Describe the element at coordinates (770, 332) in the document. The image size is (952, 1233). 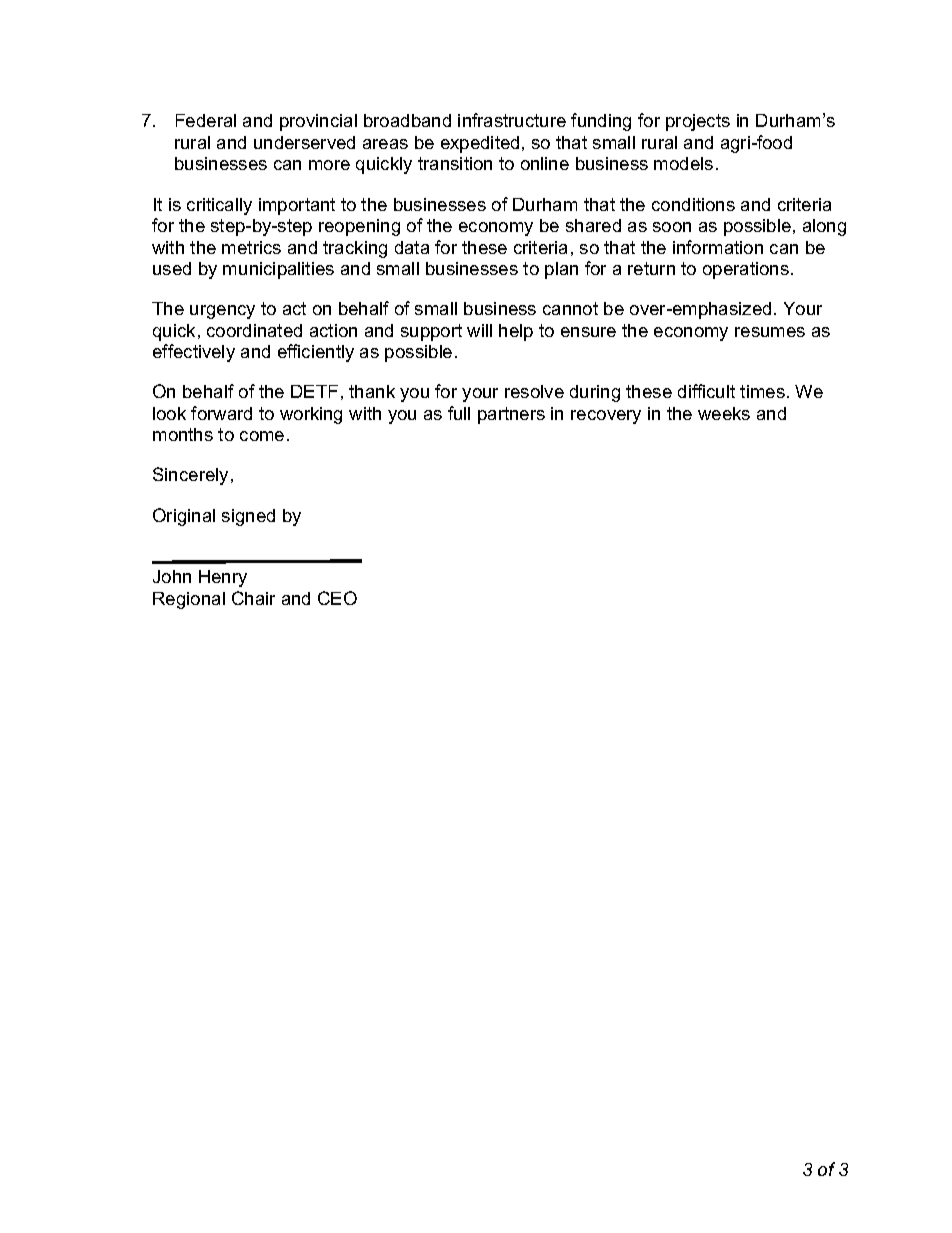
I see `resumes` at that location.
